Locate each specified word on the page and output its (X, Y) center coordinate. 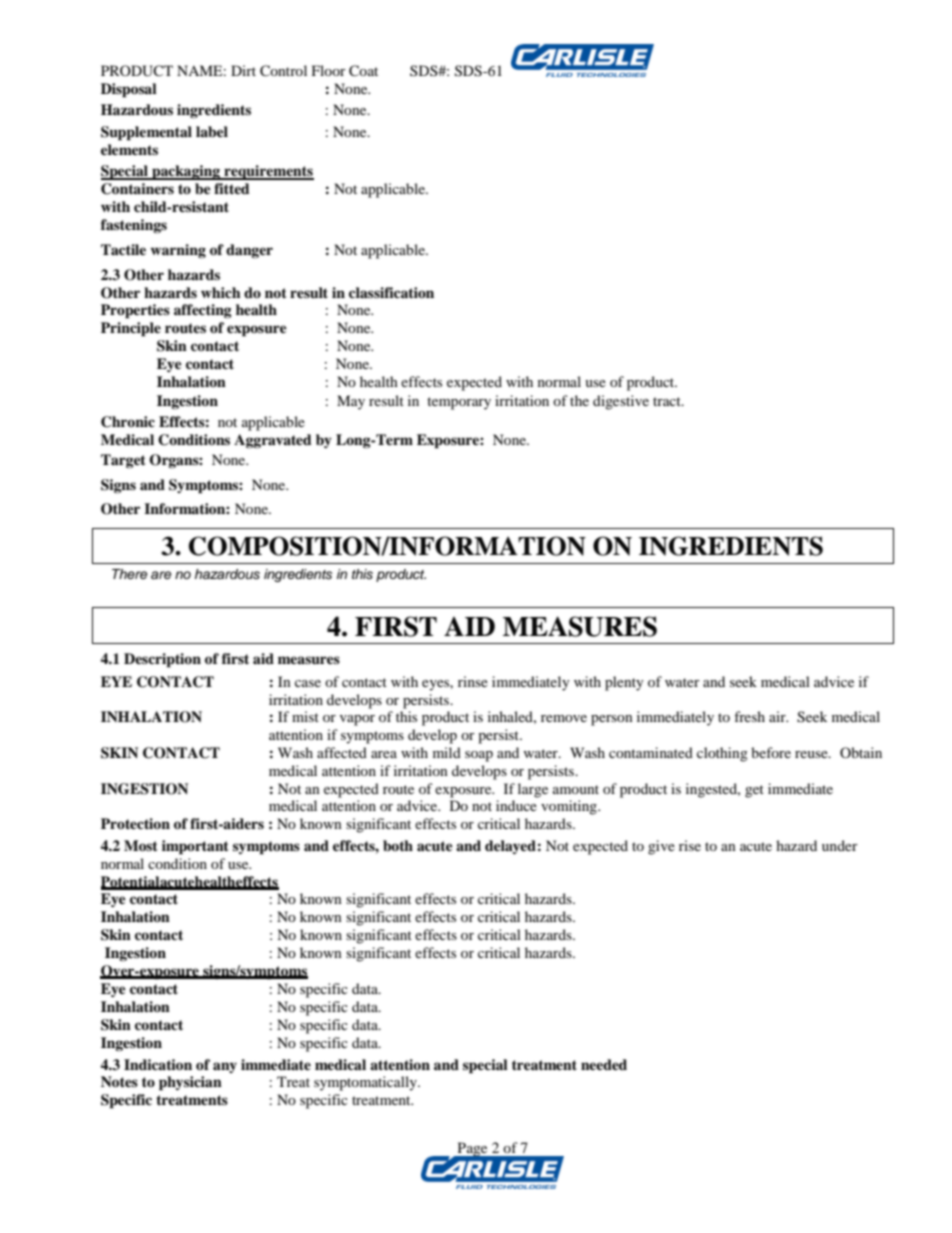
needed (604, 1064)
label (212, 132)
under (840, 845)
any (225, 1067)
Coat (363, 71)
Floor (329, 70)
